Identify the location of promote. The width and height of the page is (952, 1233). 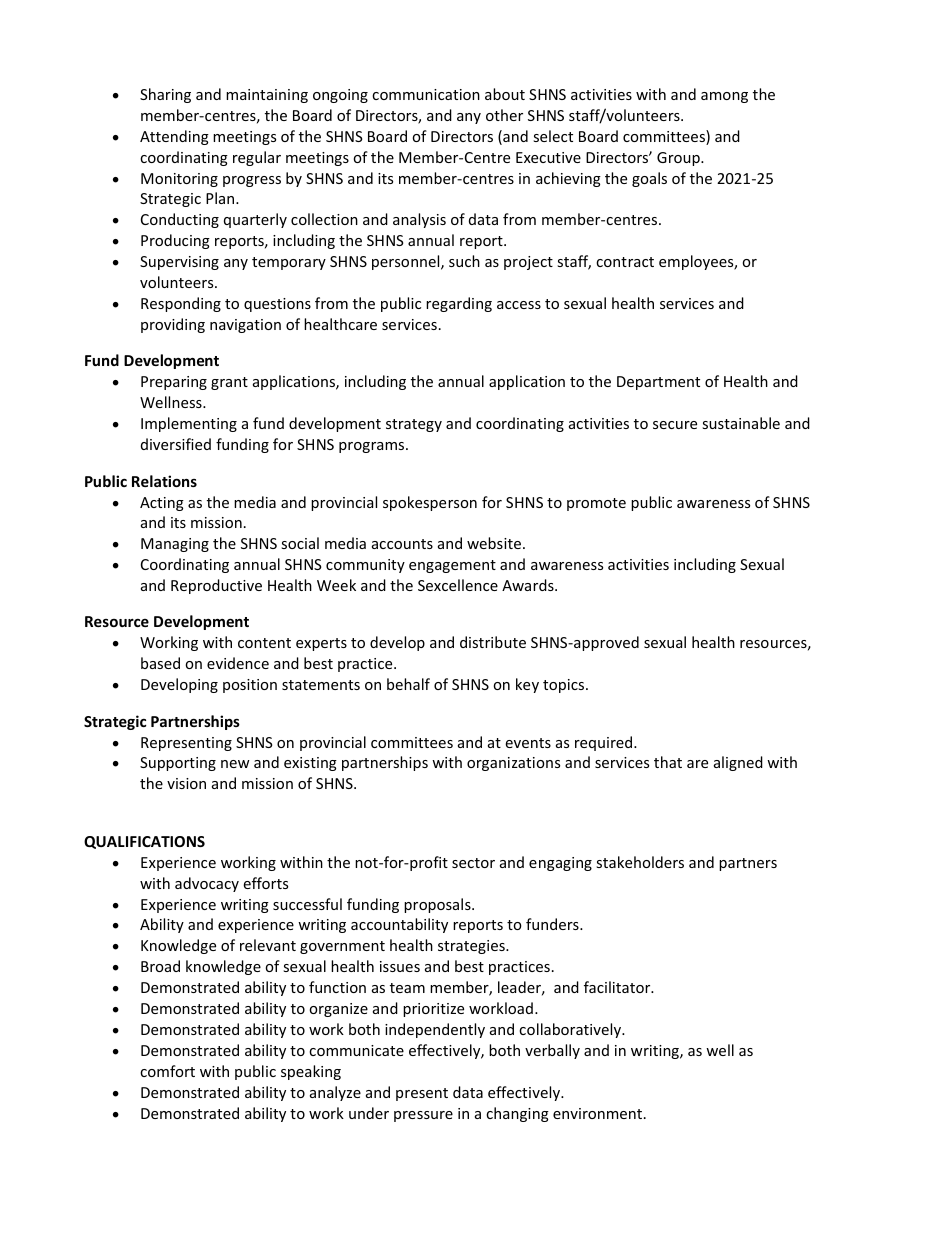
(596, 504).
